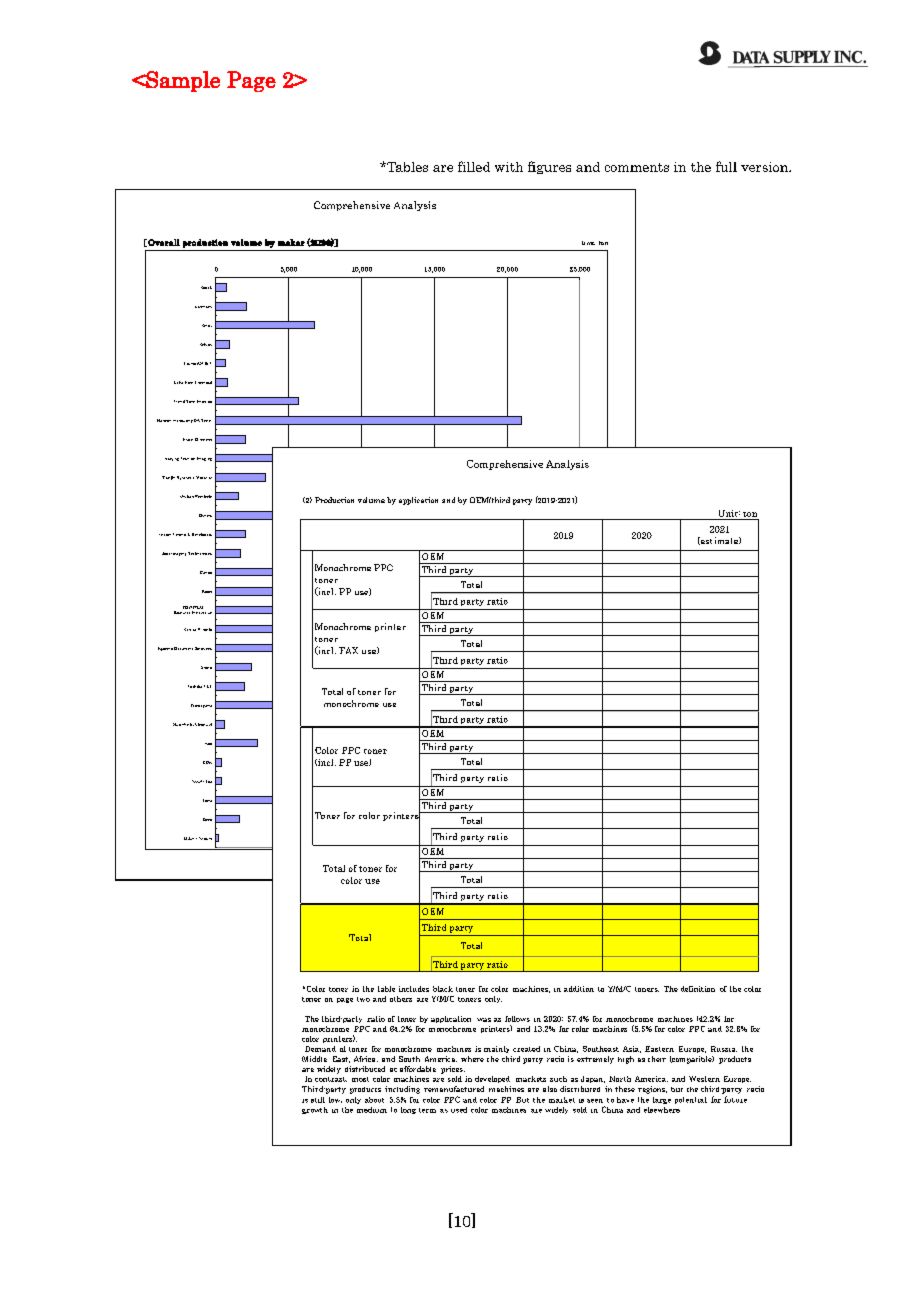 The width and height of the screenshot is (924, 1308). I want to click on full, so click(726, 166).
